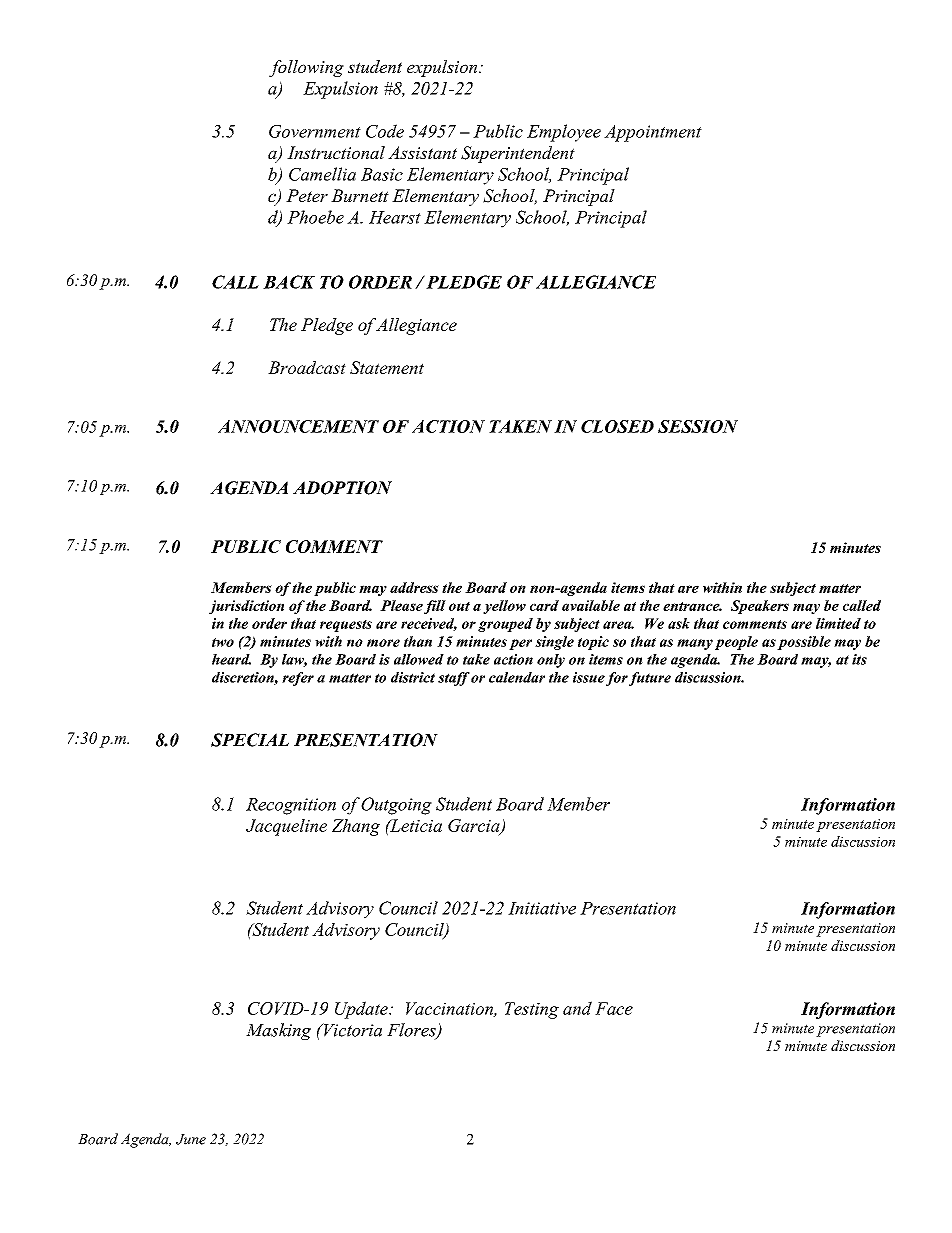  Describe the element at coordinates (191, 1139) in the screenshot. I see `June` at that location.
